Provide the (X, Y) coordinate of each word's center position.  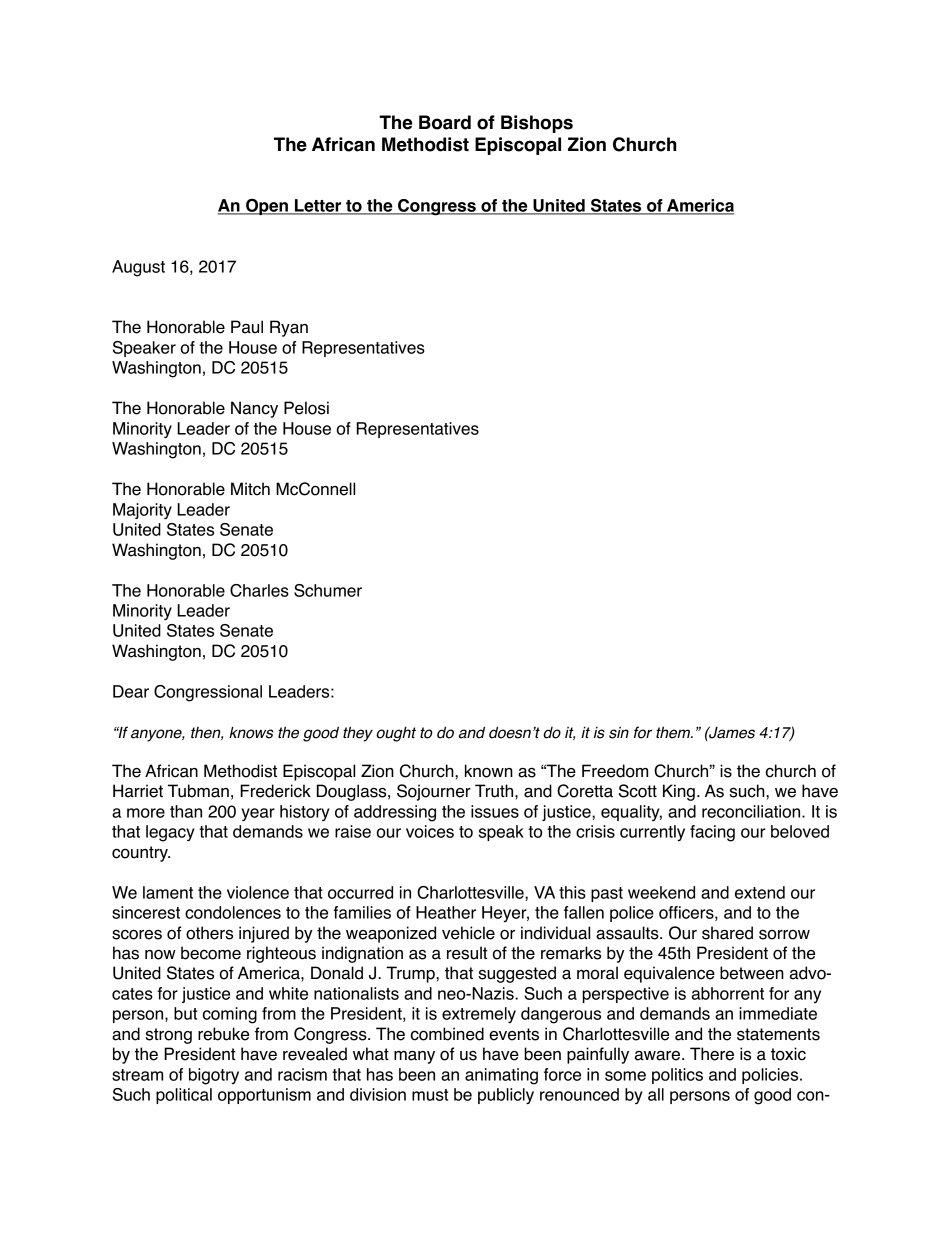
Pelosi (306, 408)
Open (267, 206)
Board (445, 122)
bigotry (214, 1076)
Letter (318, 206)
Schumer (328, 590)
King (679, 792)
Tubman (198, 791)
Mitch (250, 489)
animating (501, 1076)
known (489, 771)
